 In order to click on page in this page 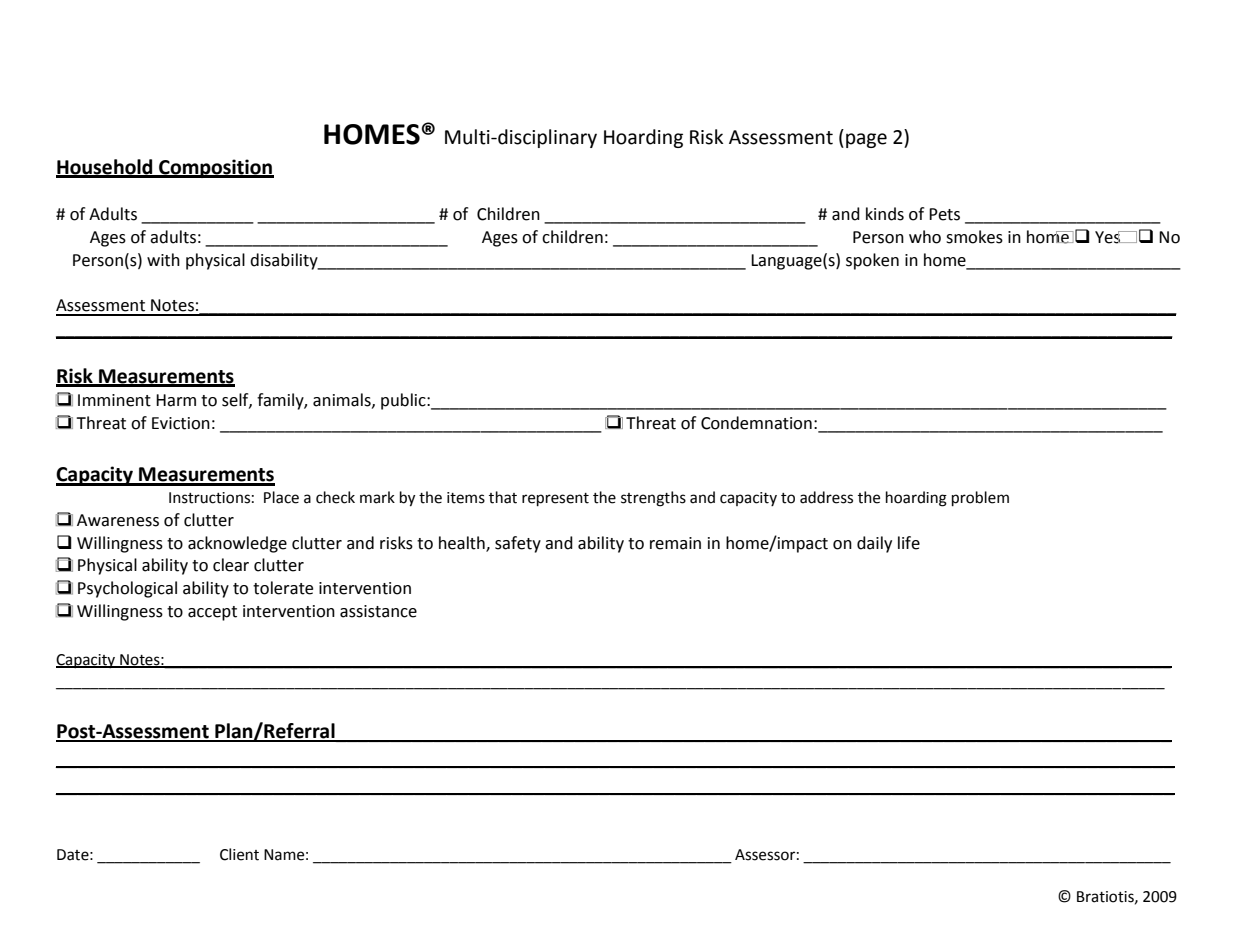, I will do `click(866, 140)`.
